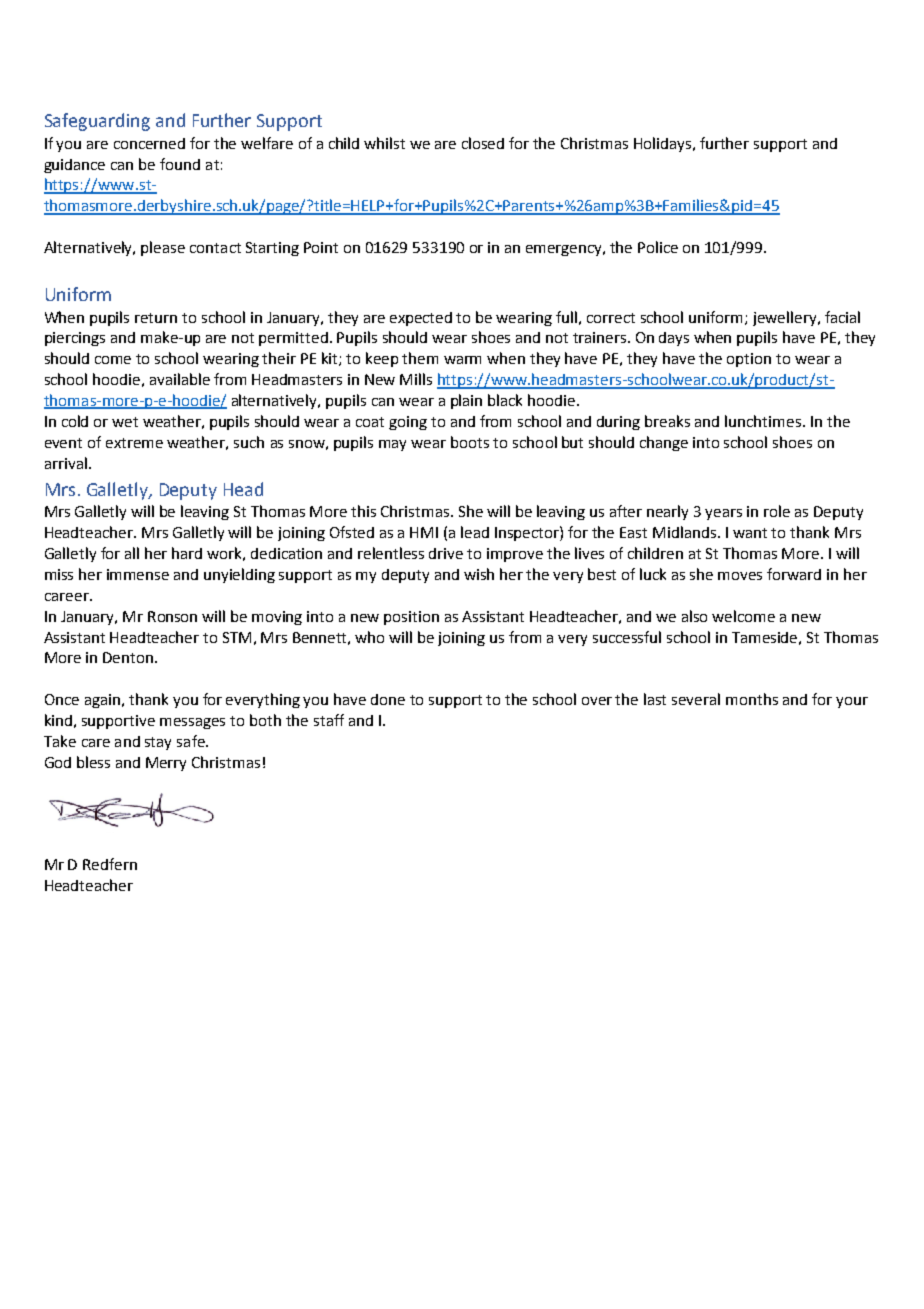 Image resolution: width=924 pixels, height=1309 pixels. What do you see at coordinates (664, 443) in the screenshot?
I see `change` at bounding box center [664, 443].
